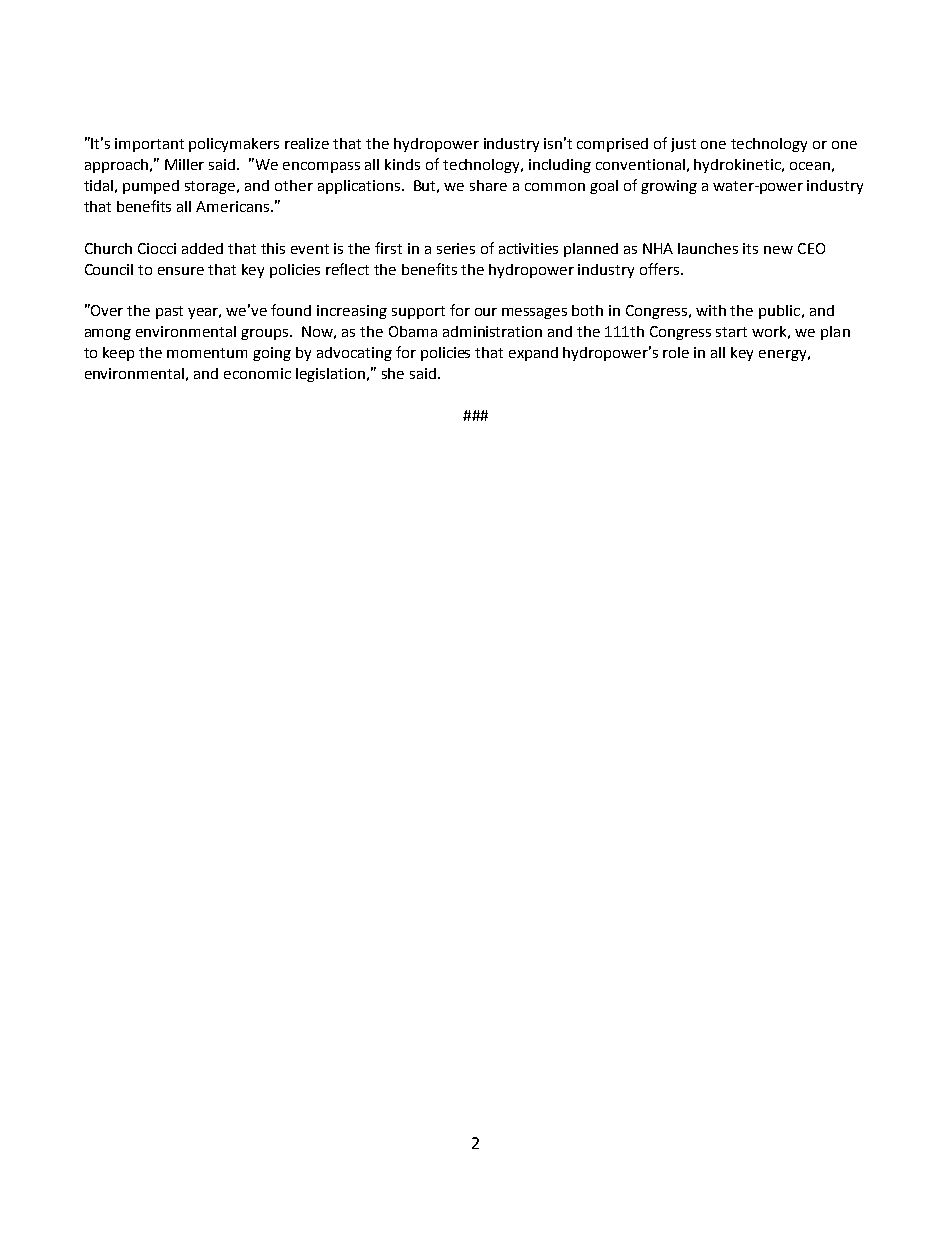 This document has height=1233, width=952. What do you see at coordinates (708, 248) in the document?
I see `launches` at bounding box center [708, 248].
